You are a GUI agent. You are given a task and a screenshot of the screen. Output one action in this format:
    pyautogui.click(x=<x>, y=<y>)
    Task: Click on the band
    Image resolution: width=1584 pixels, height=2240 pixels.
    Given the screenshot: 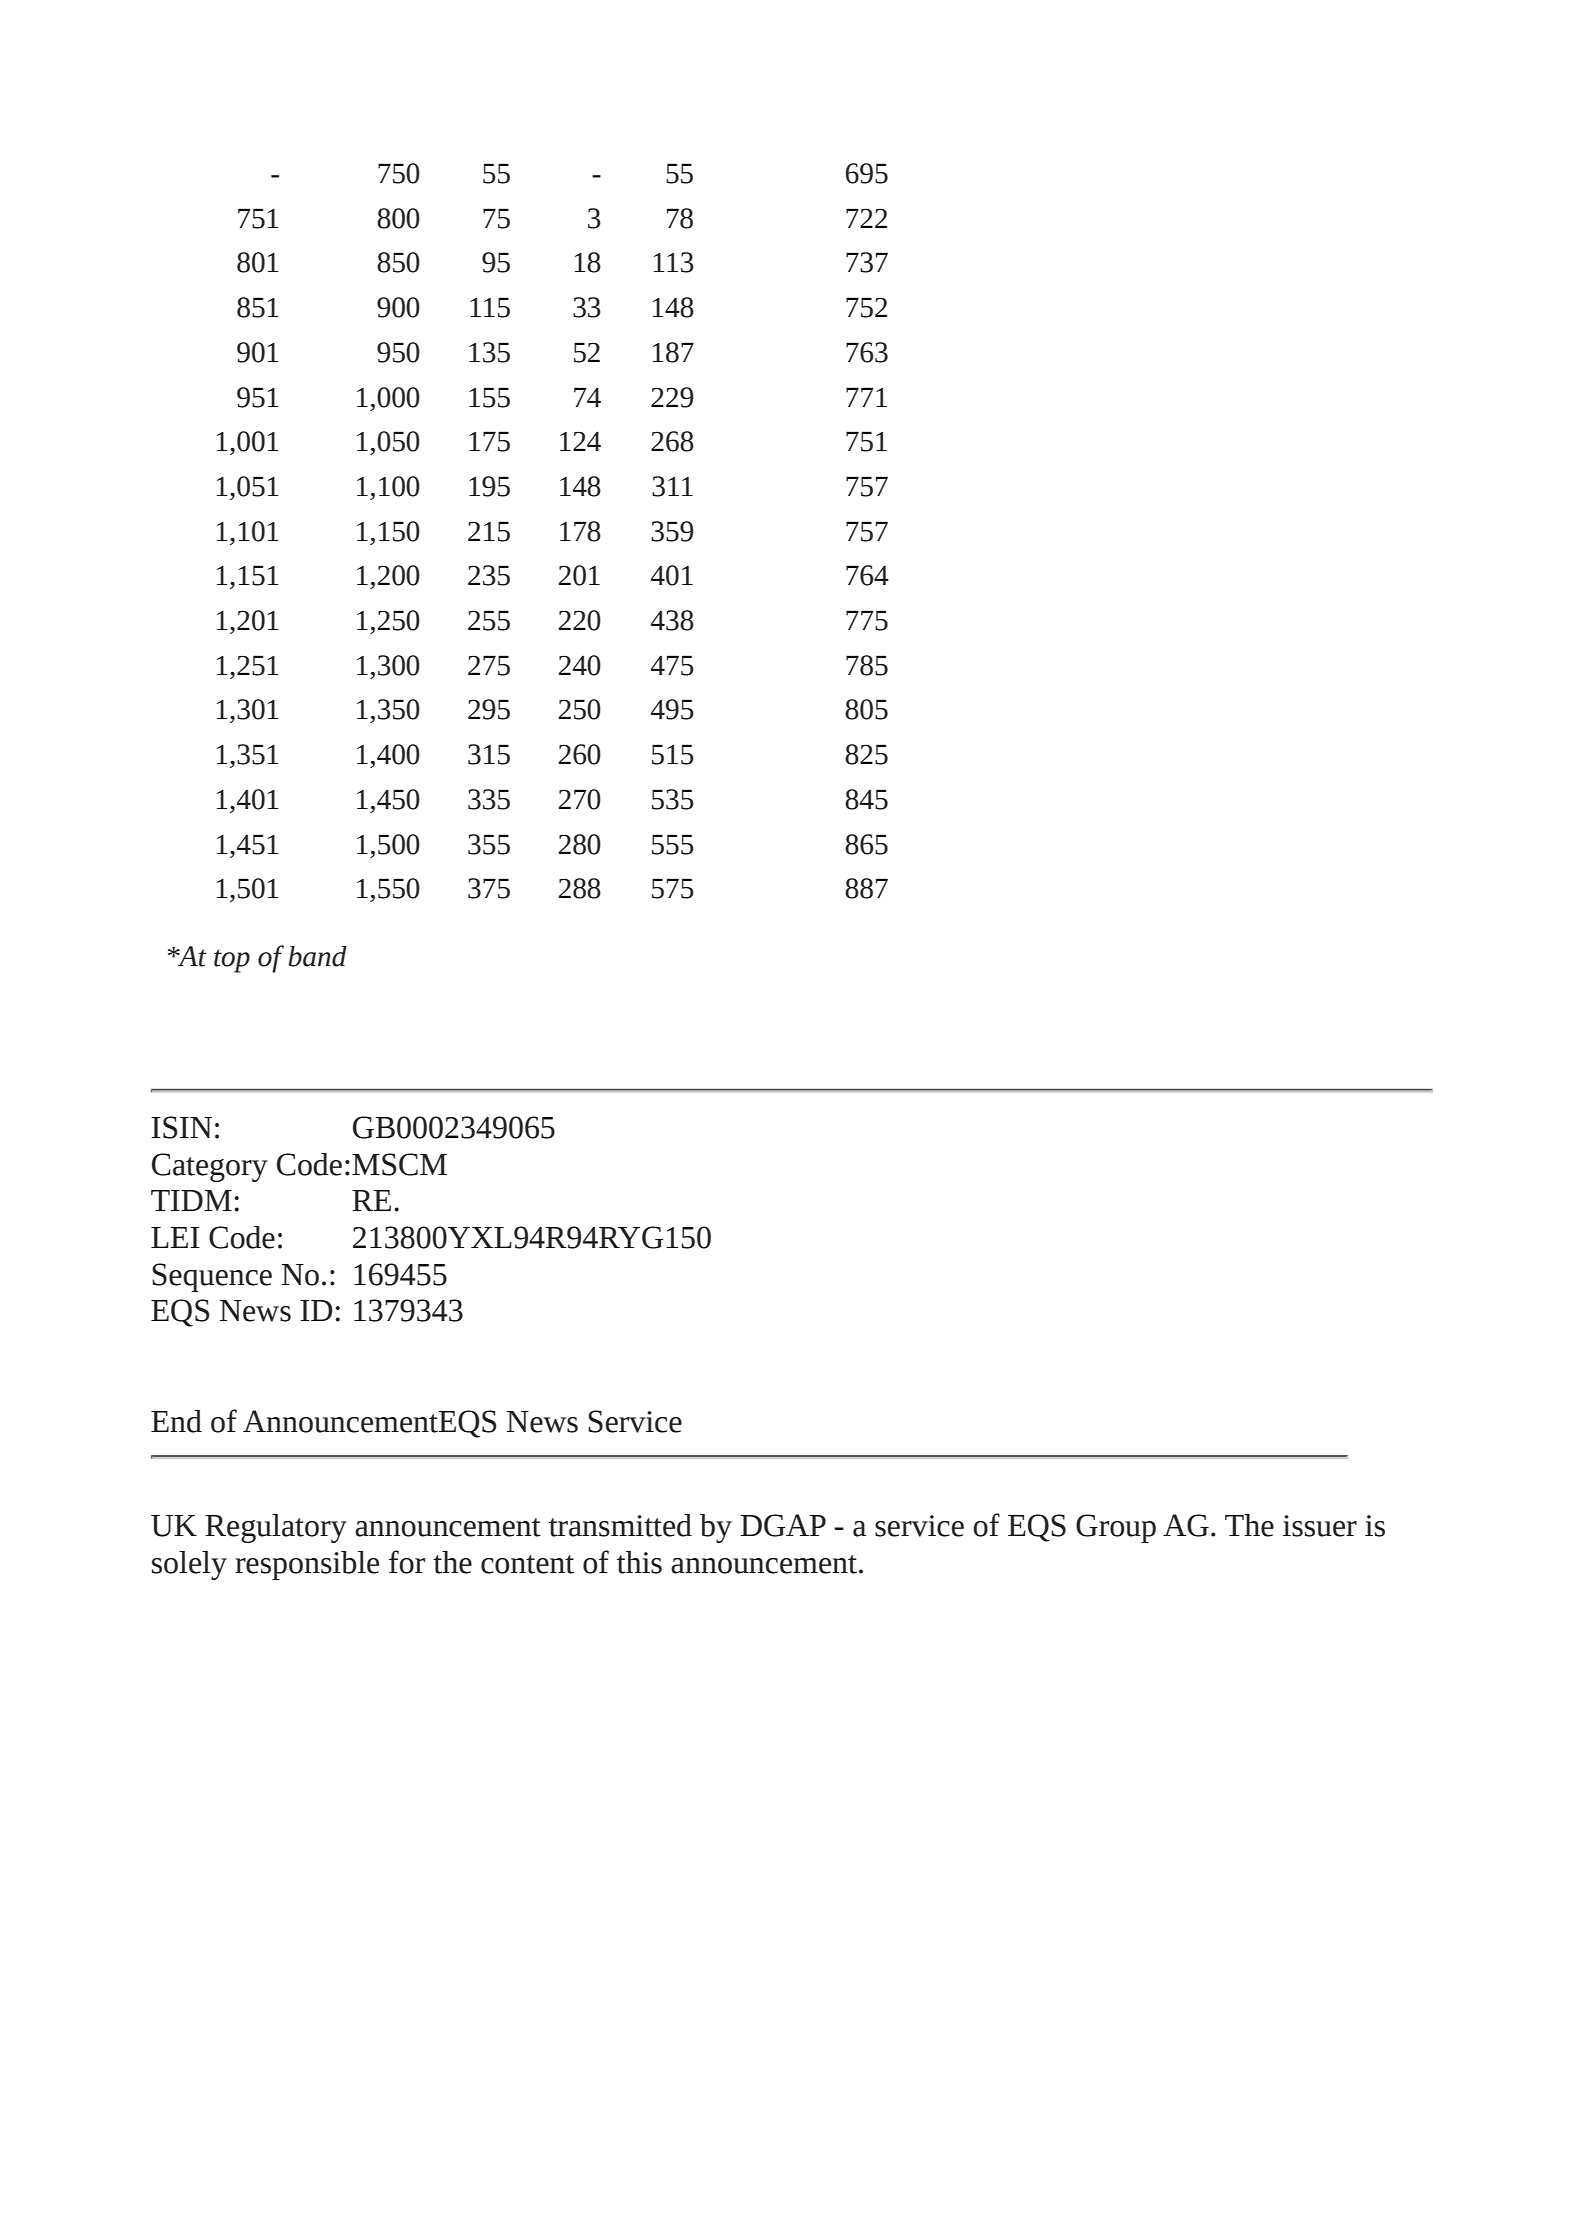 What is the action you would take?
    pyautogui.click(x=317, y=956)
